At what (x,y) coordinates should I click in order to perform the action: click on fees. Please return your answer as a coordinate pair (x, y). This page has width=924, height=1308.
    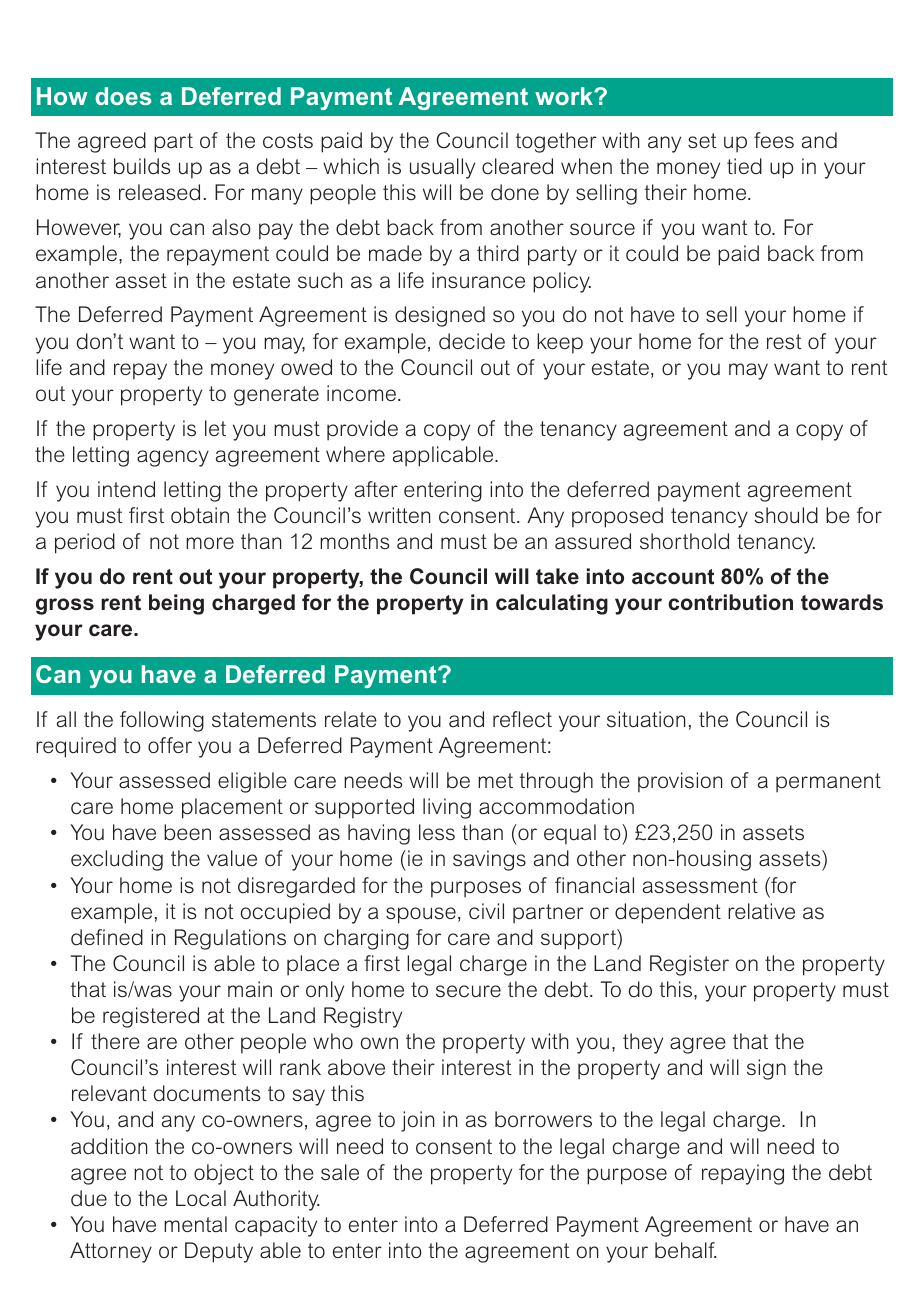
    Looking at the image, I should click on (774, 140).
